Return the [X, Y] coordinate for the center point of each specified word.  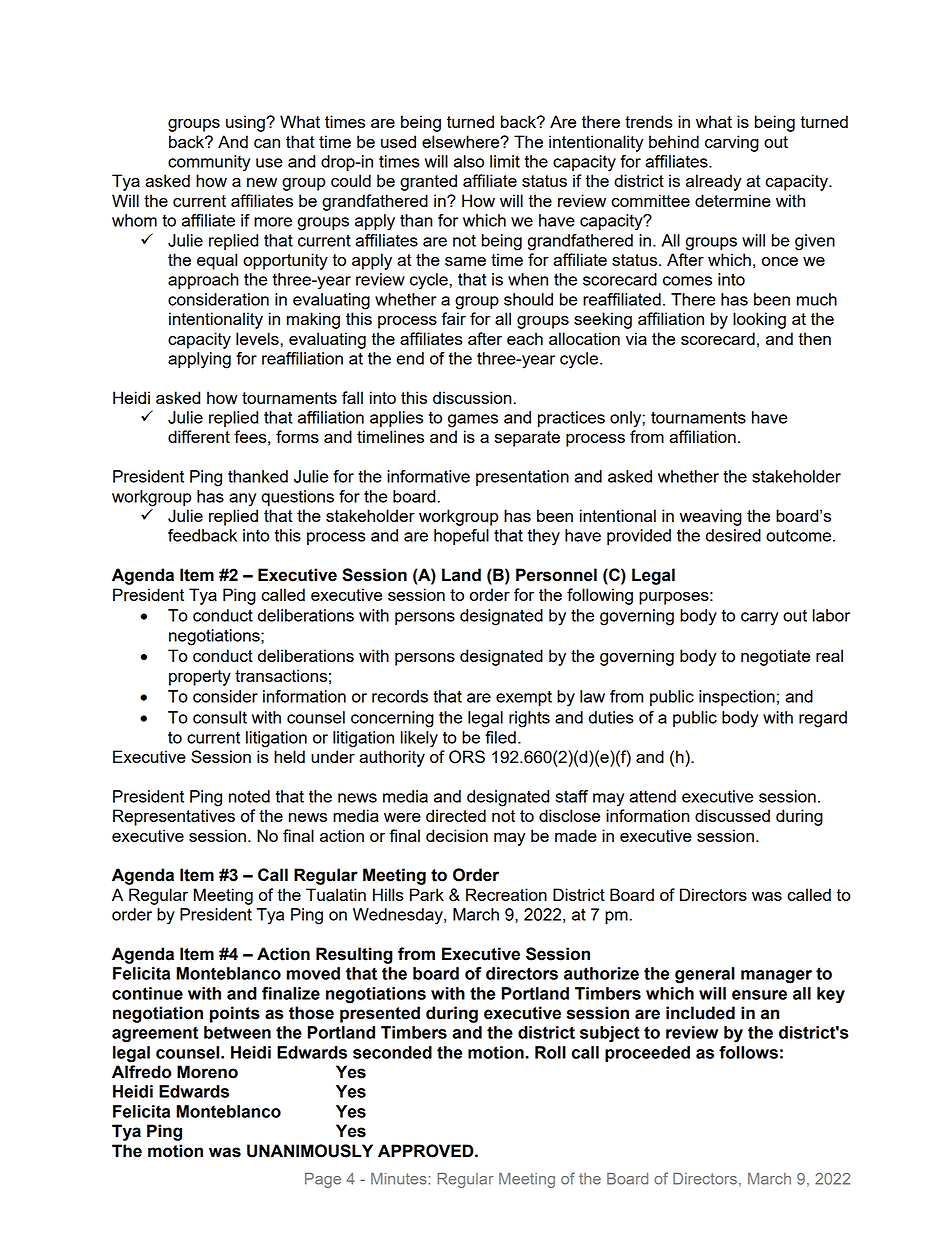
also [469, 161]
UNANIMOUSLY [310, 1151]
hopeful [461, 537]
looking [759, 320]
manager [776, 977]
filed [500, 737]
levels [258, 338]
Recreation [506, 894]
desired [733, 535]
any [243, 500]
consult [220, 717]
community [209, 163]
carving [732, 143]
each [525, 338]
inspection [737, 698]
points [235, 1014]
